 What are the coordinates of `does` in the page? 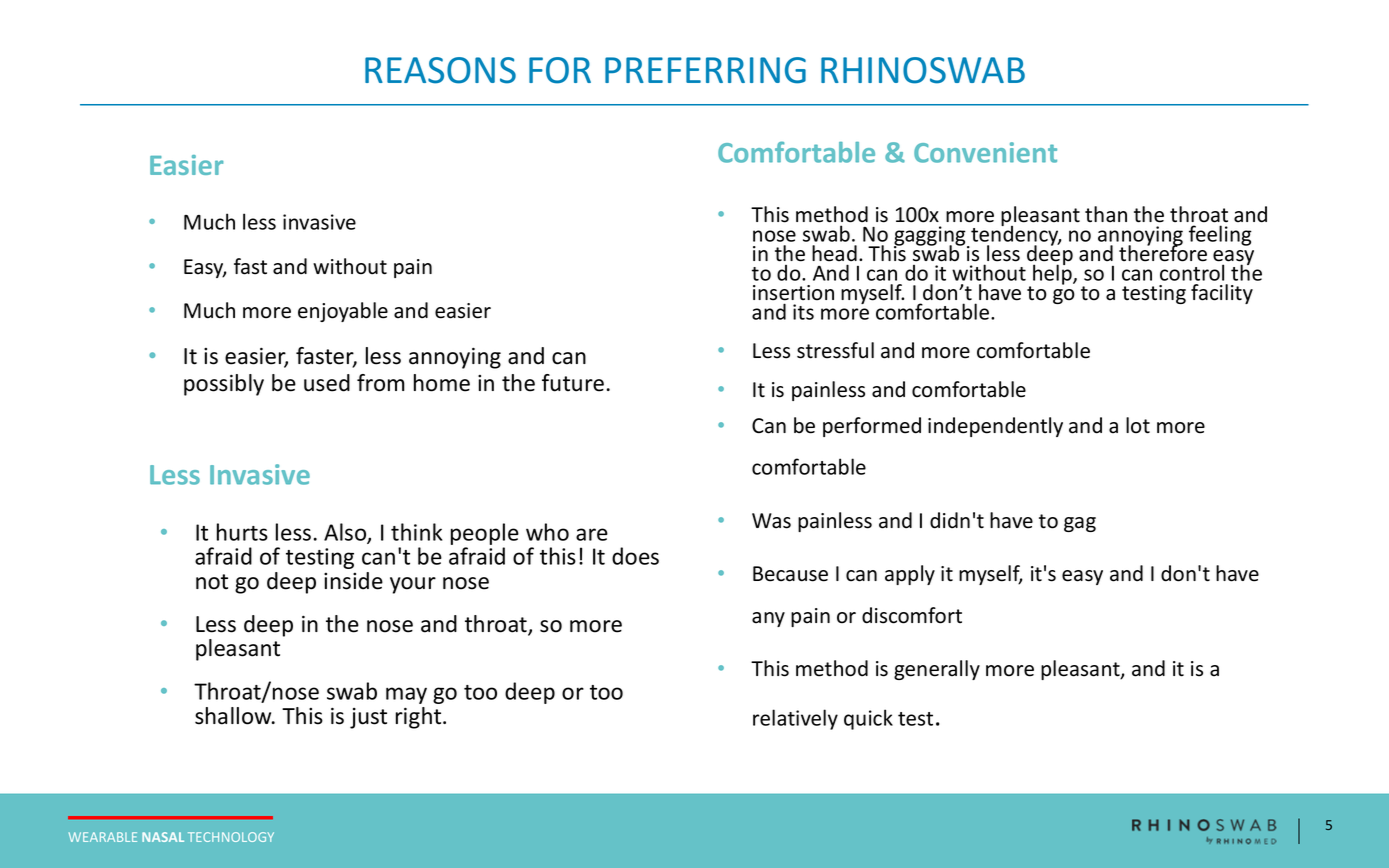 It's located at (635, 556).
